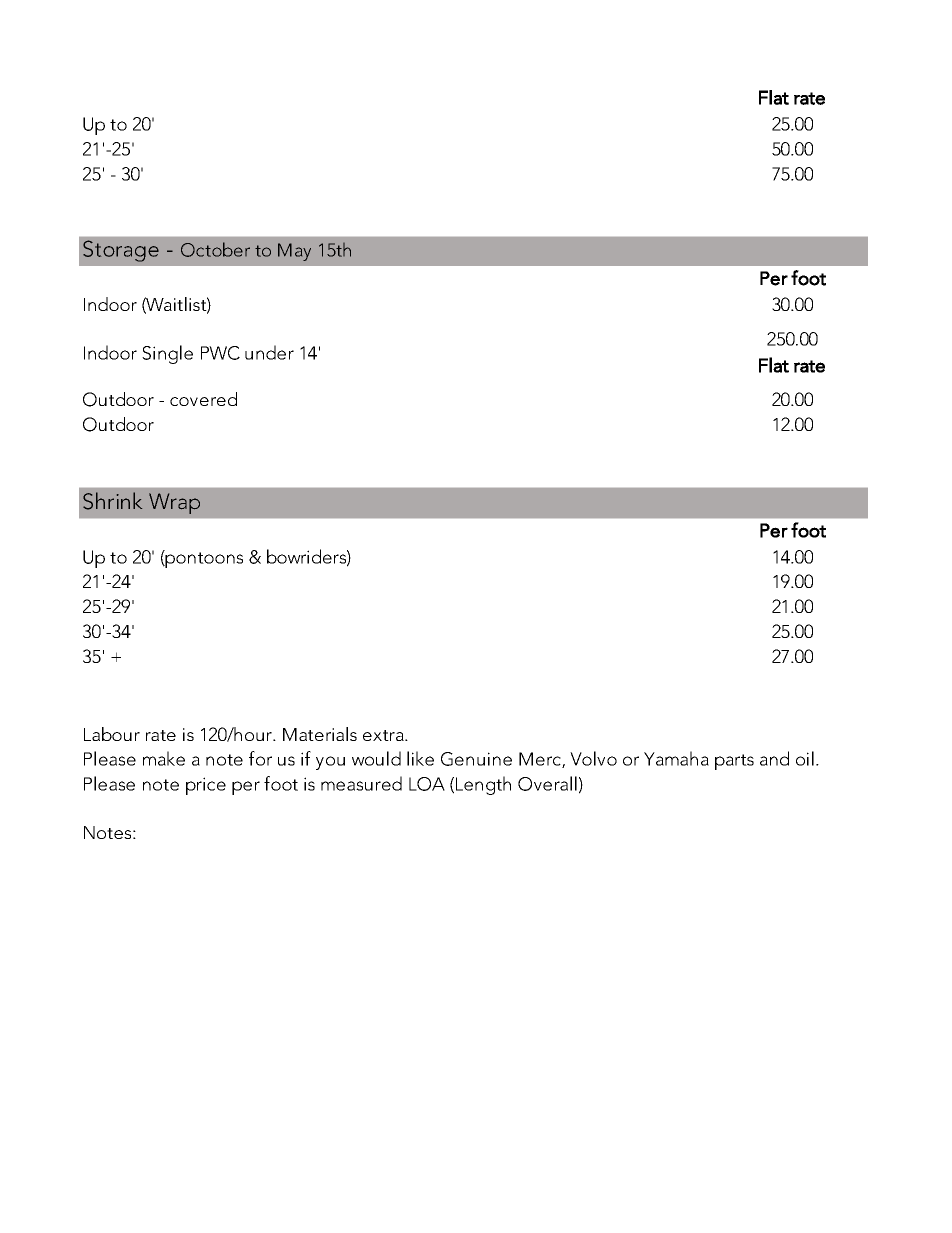 Image resolution: width=952 pixels, height=1233 pixels. Describe the element at coordinates (269, 352) in the screenshot. I see `under` at that location.
